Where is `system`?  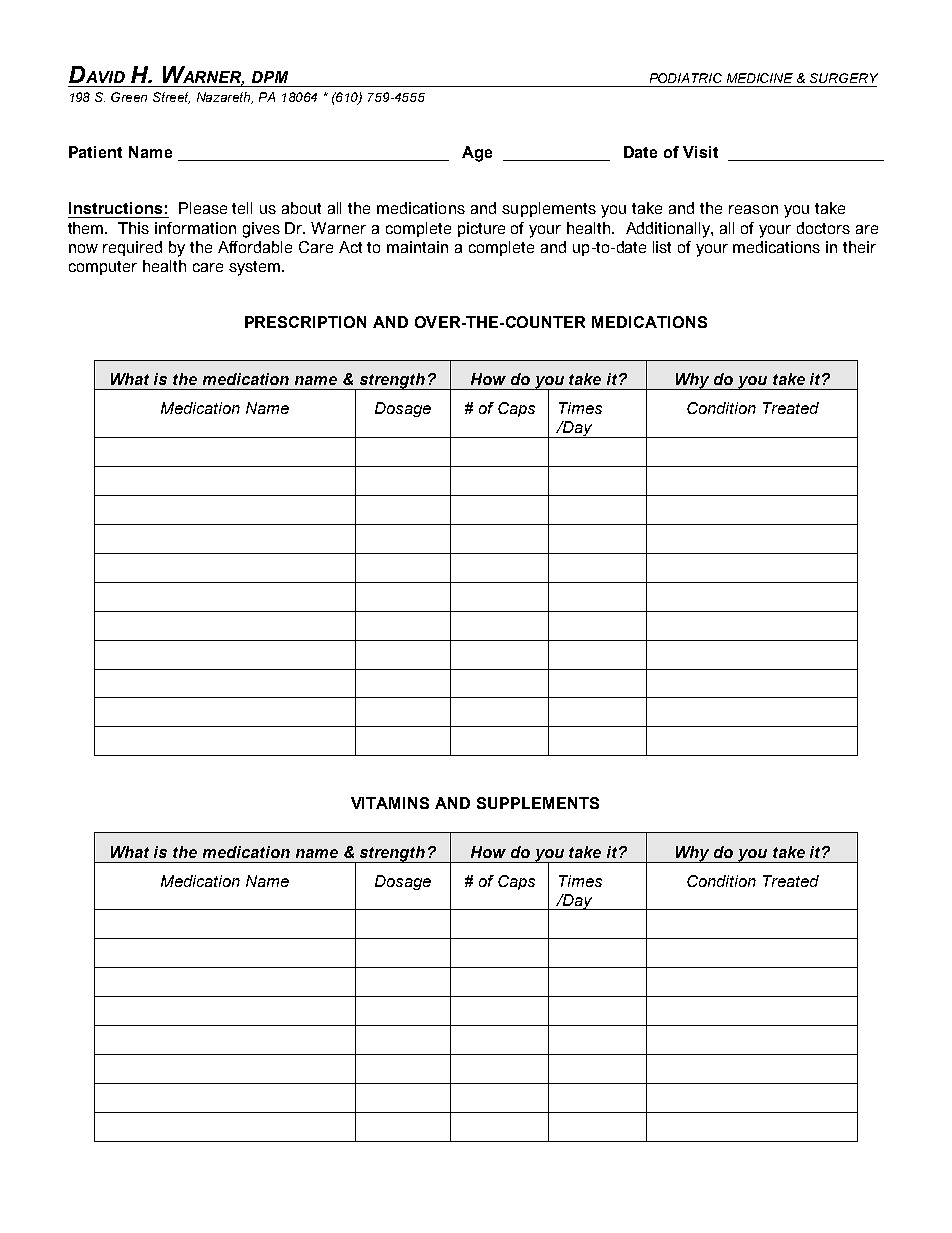 system is located at coordinates (256, 268).
